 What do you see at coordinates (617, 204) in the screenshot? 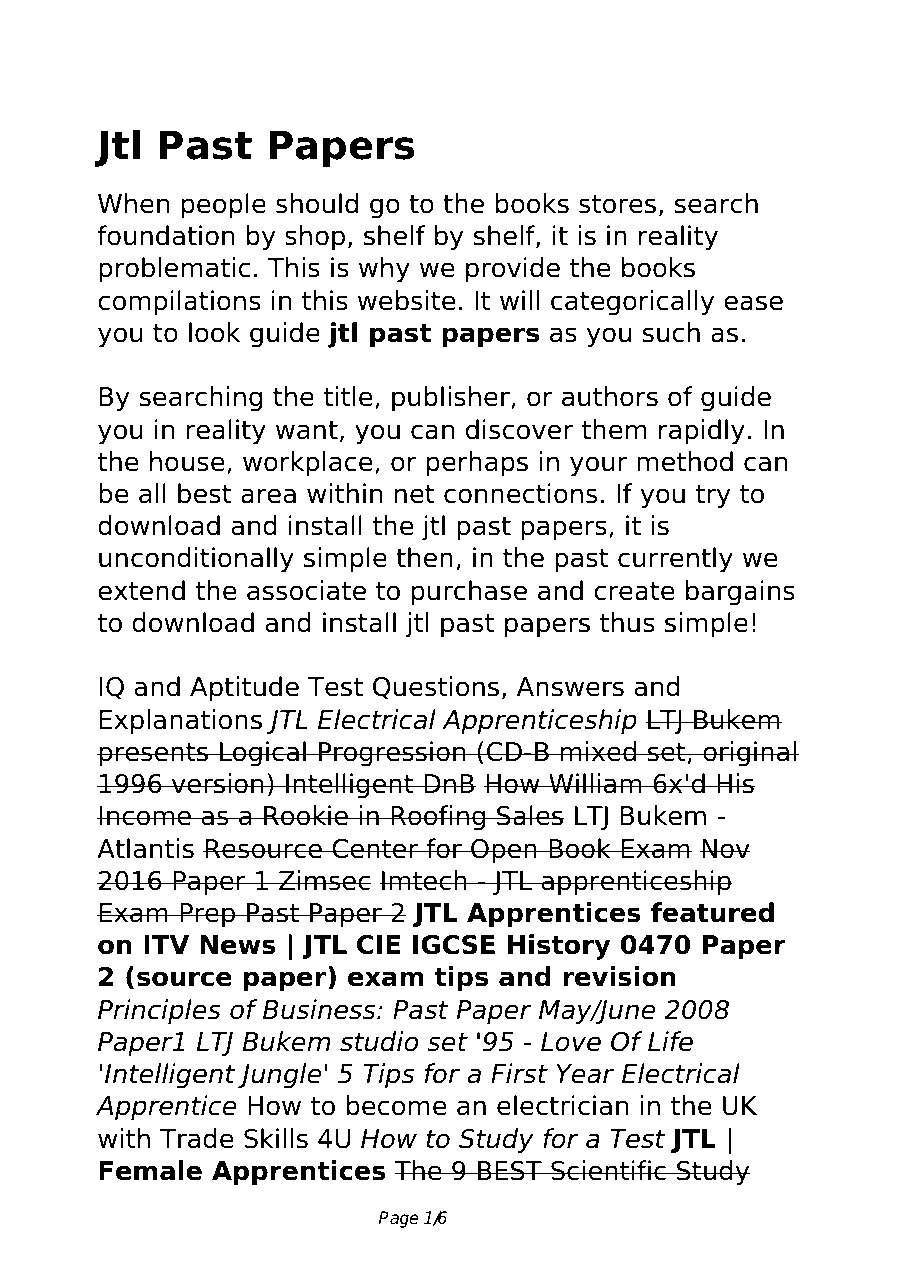
I see `stores` at bounding box center [617, 204].
